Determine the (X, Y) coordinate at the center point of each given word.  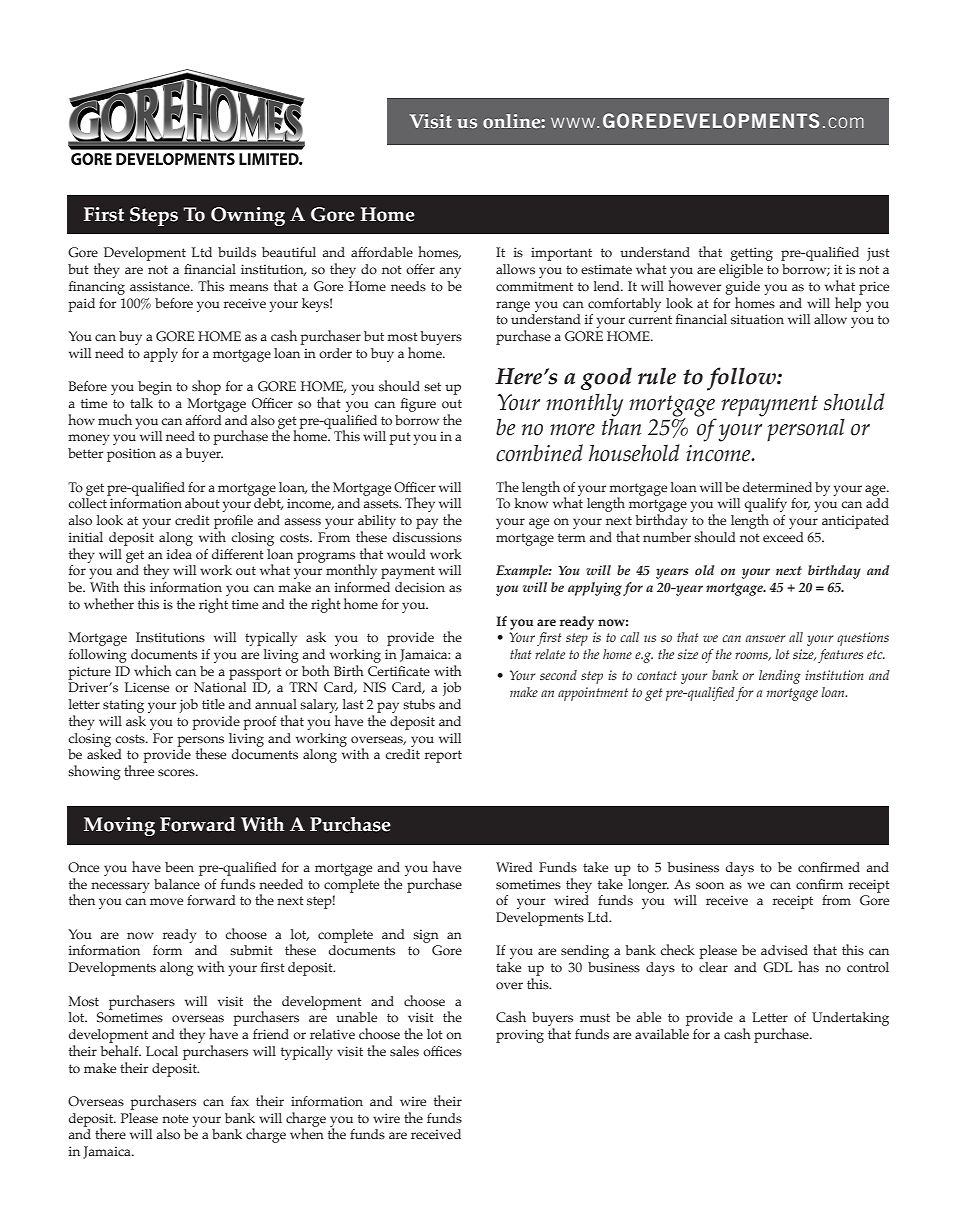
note (175, 1118)
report (443, 756)
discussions (427, 537)
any (450, 272)
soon (710, 886)
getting (751, 254)
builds (237, 252)
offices (442, 1051)
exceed (783, 537)
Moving (119, 826)
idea (179, 554)
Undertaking (850, 1019)
